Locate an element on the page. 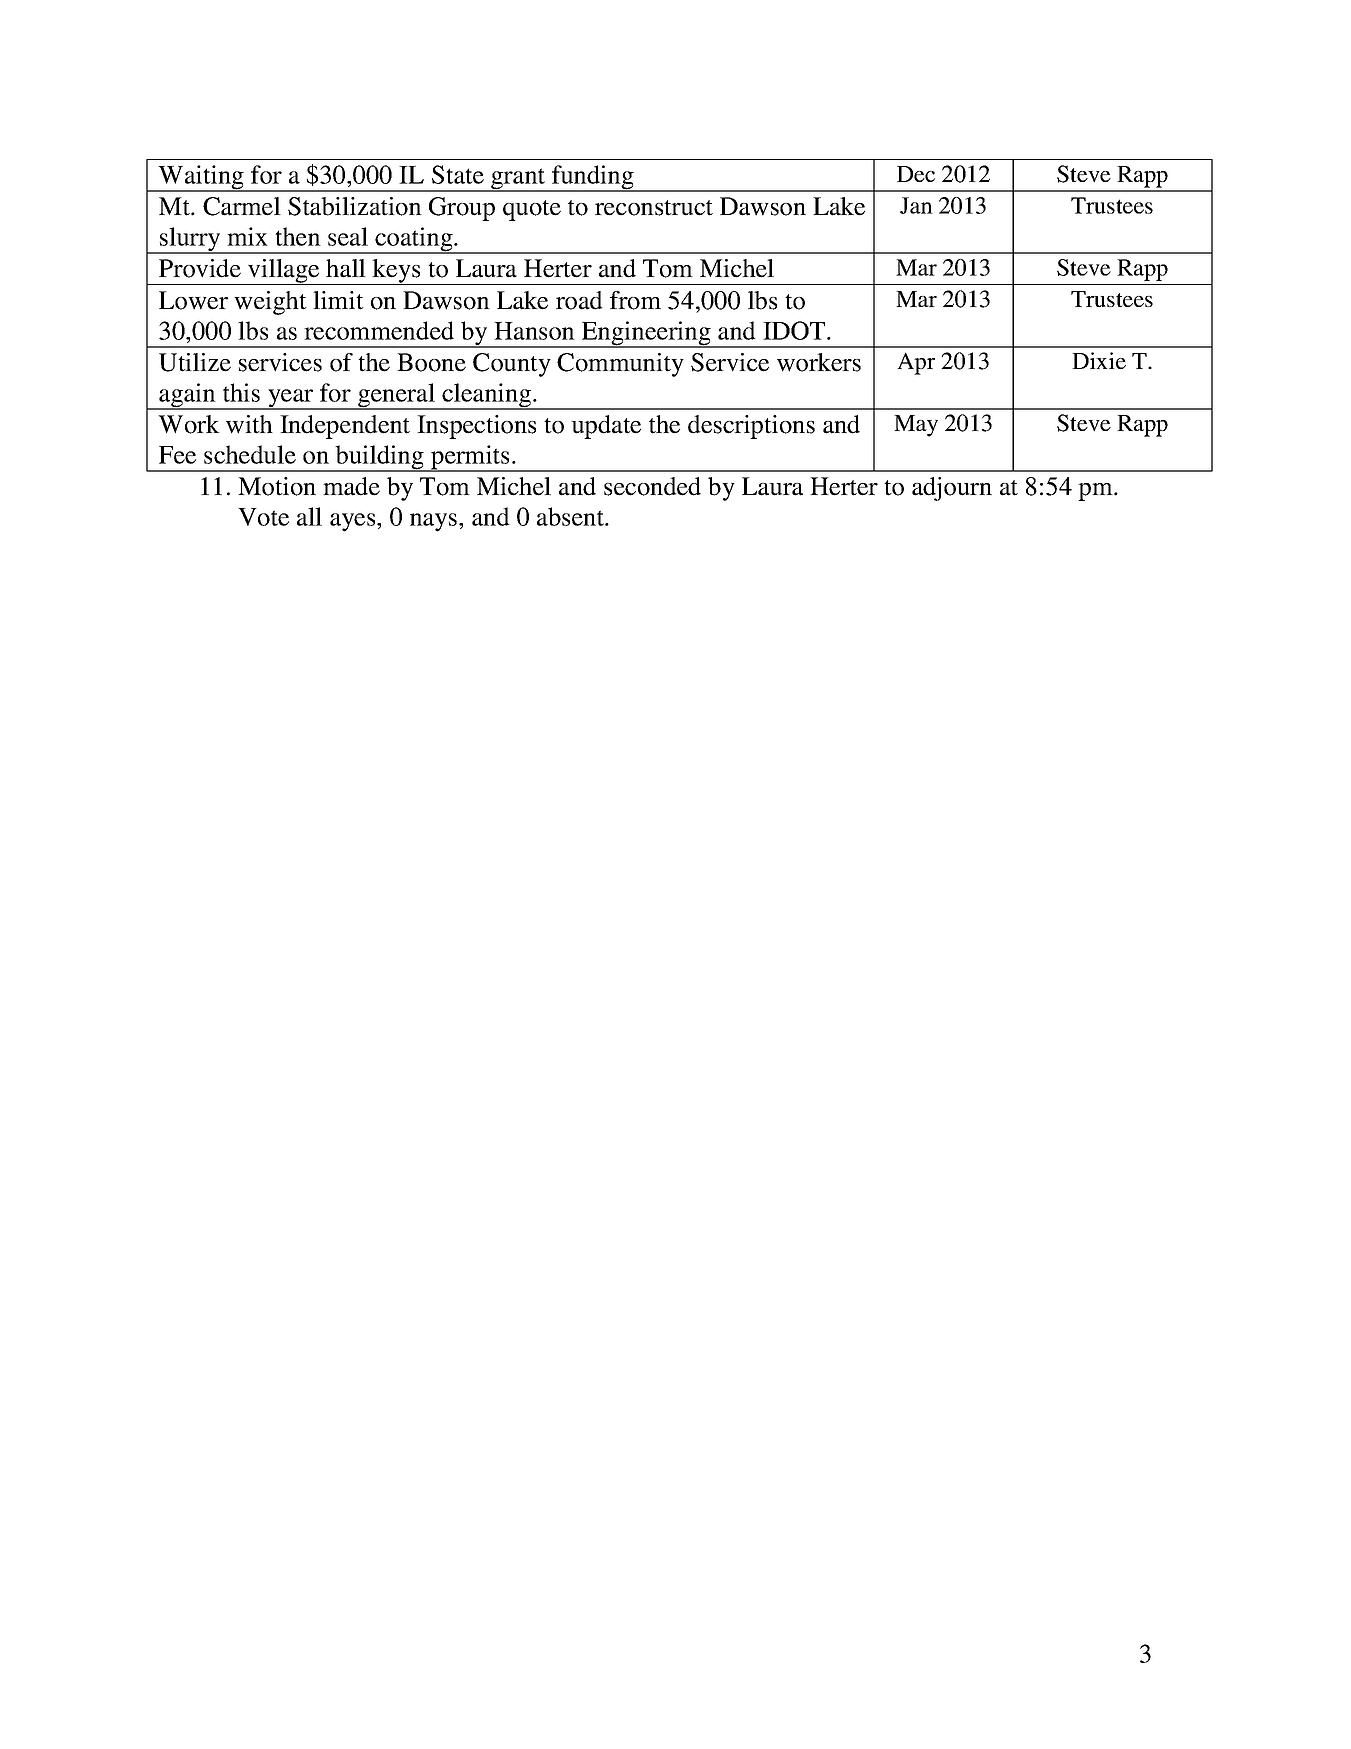 Image resolution: width=1351 pixels, height=1749 pixels. May is located at coordinates (916, 426).
